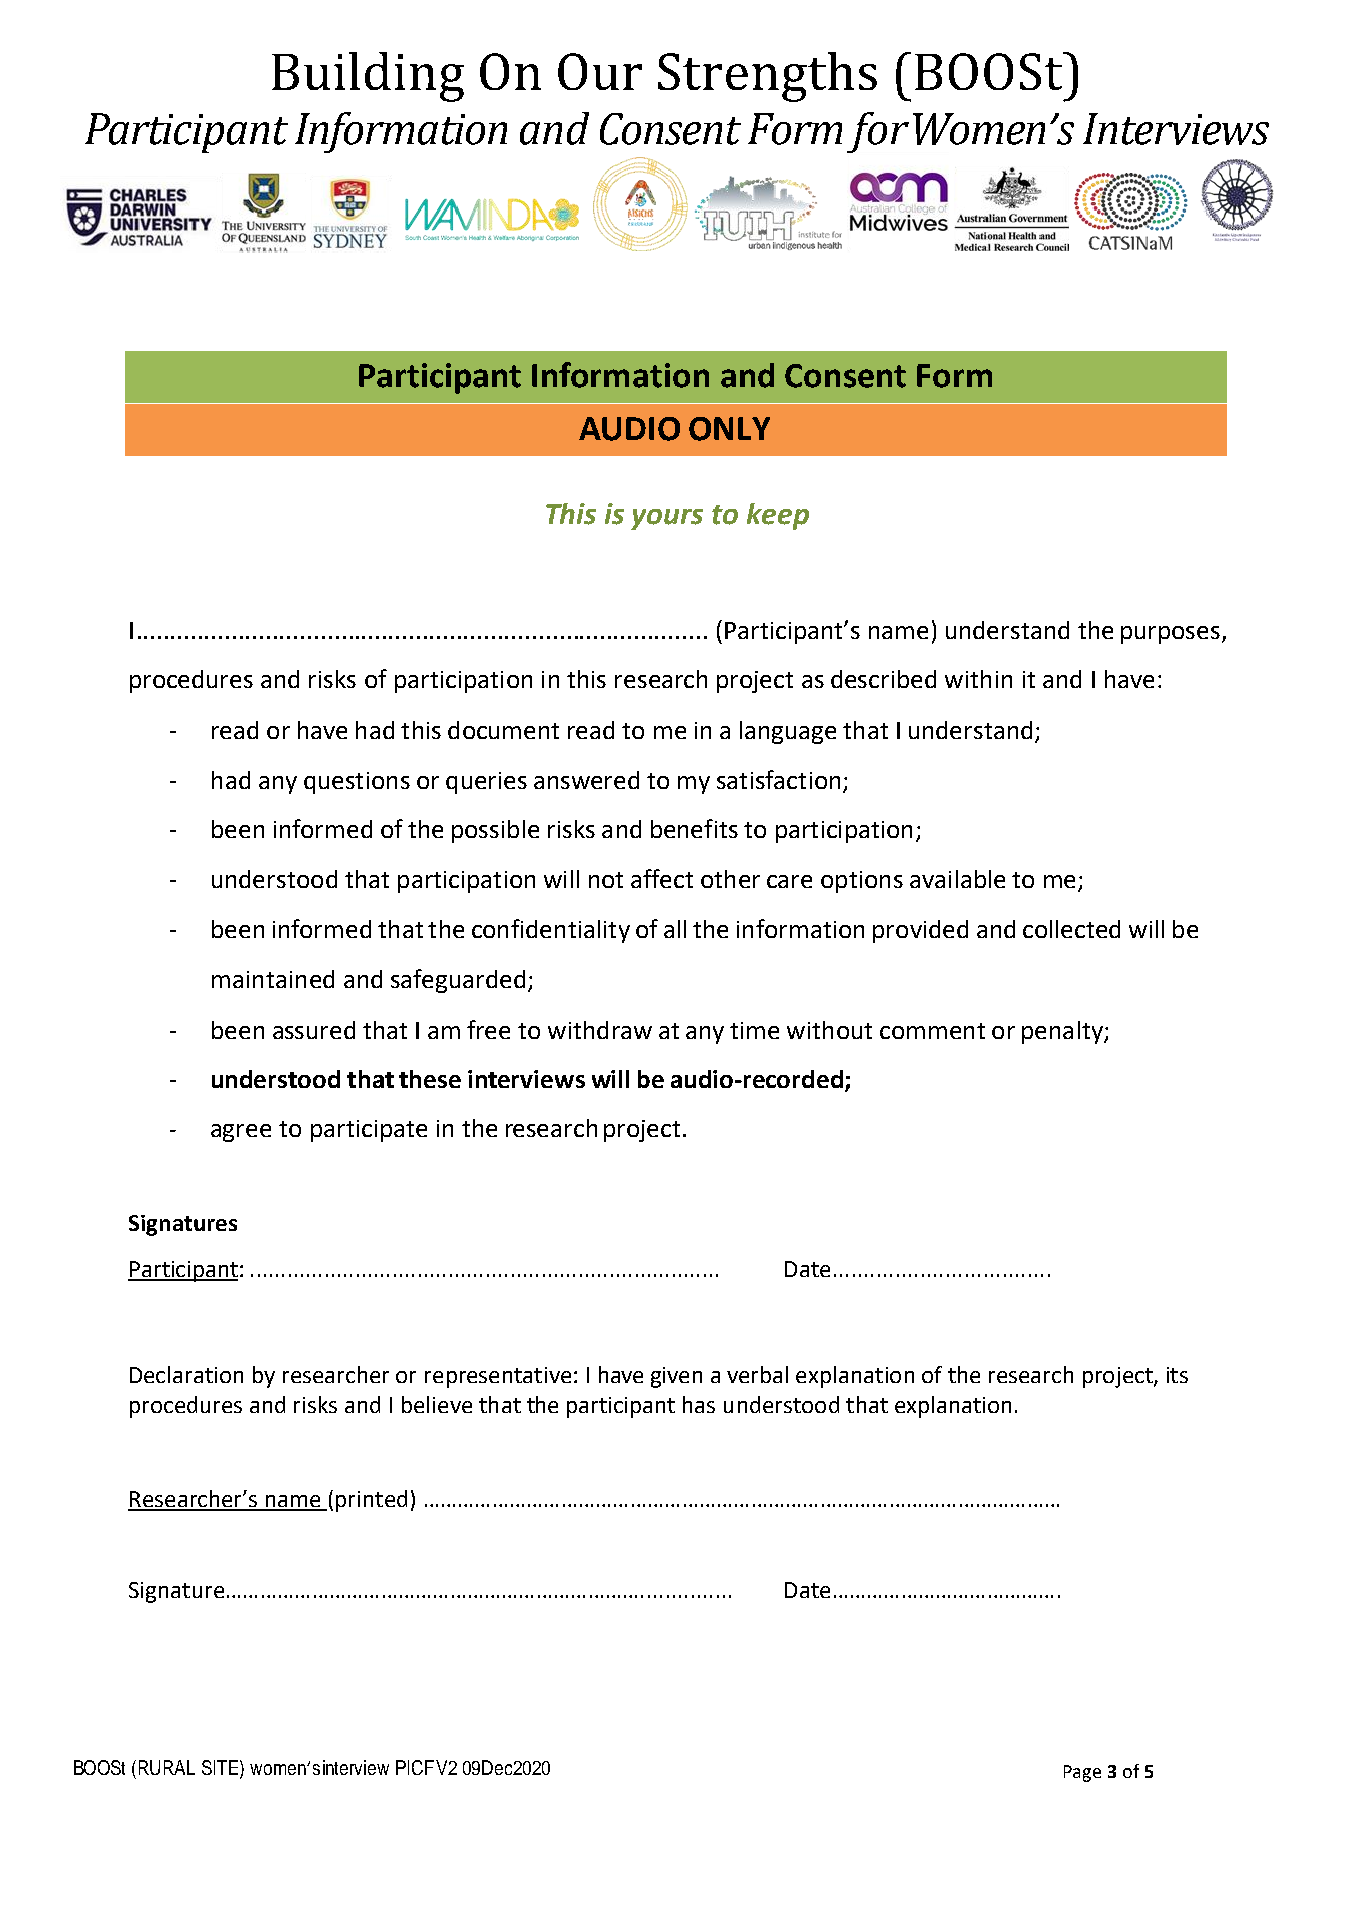  I want to click on penalty, so click(1063, 1032).
